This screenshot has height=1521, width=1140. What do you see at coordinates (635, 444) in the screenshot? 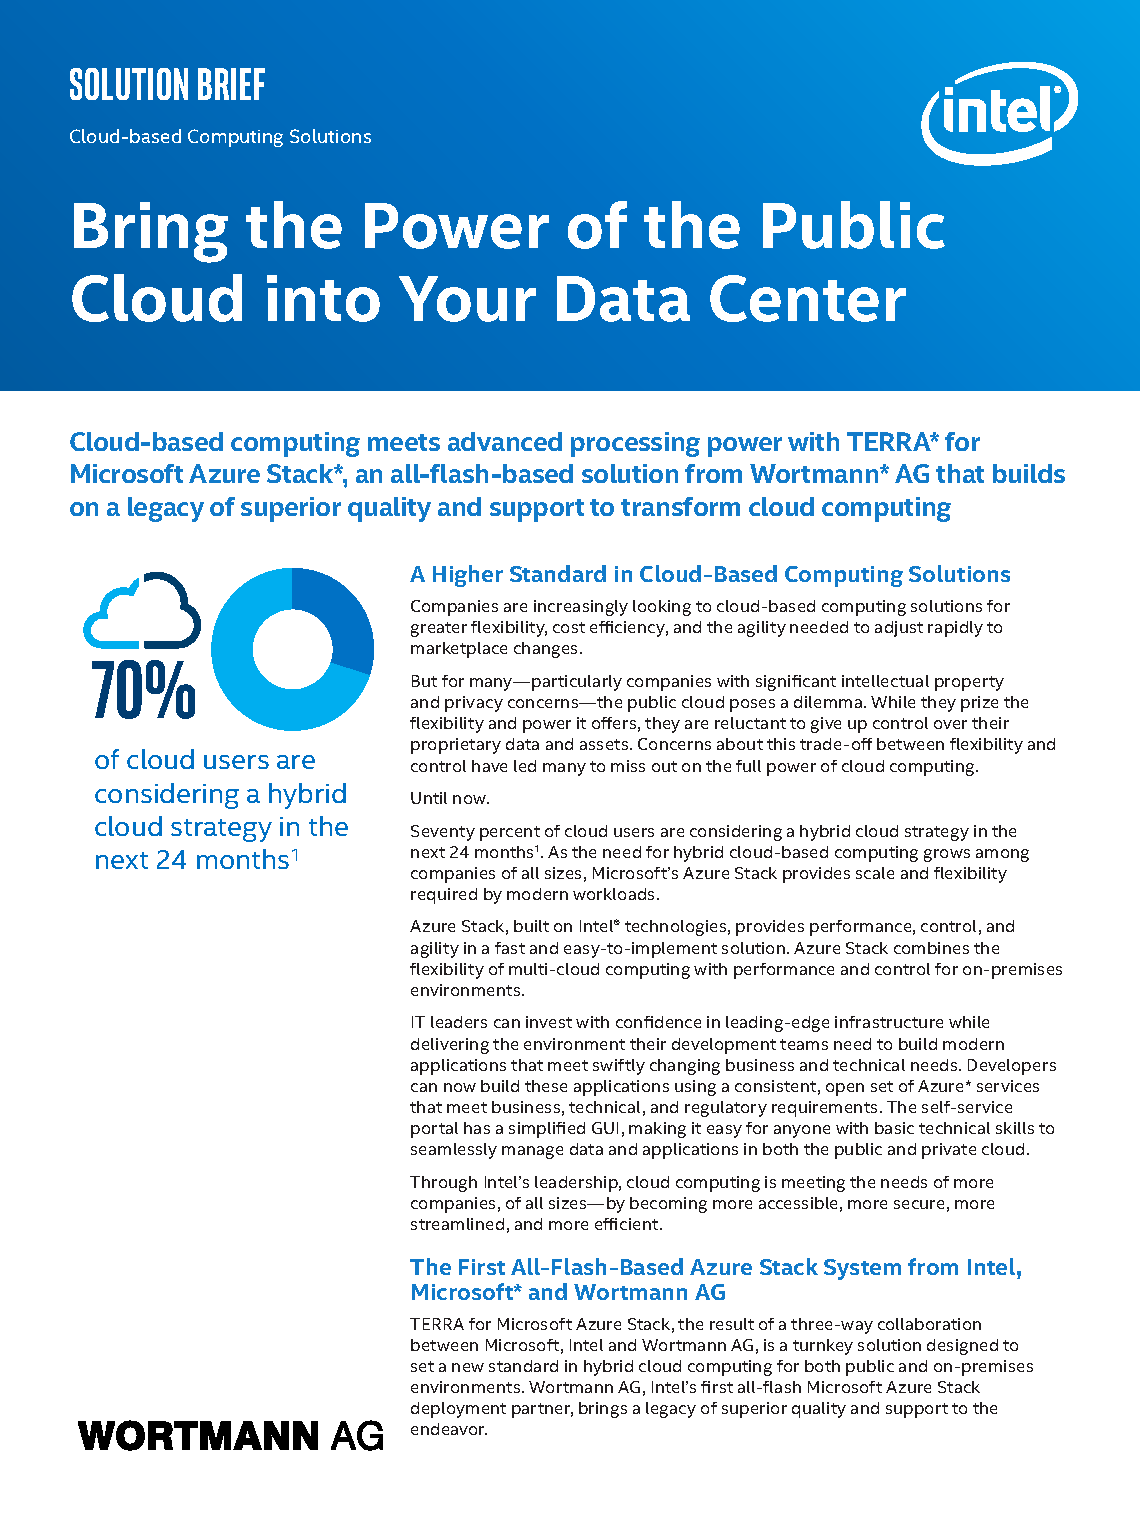
I see `processing` at bounding box center [635, 444].
